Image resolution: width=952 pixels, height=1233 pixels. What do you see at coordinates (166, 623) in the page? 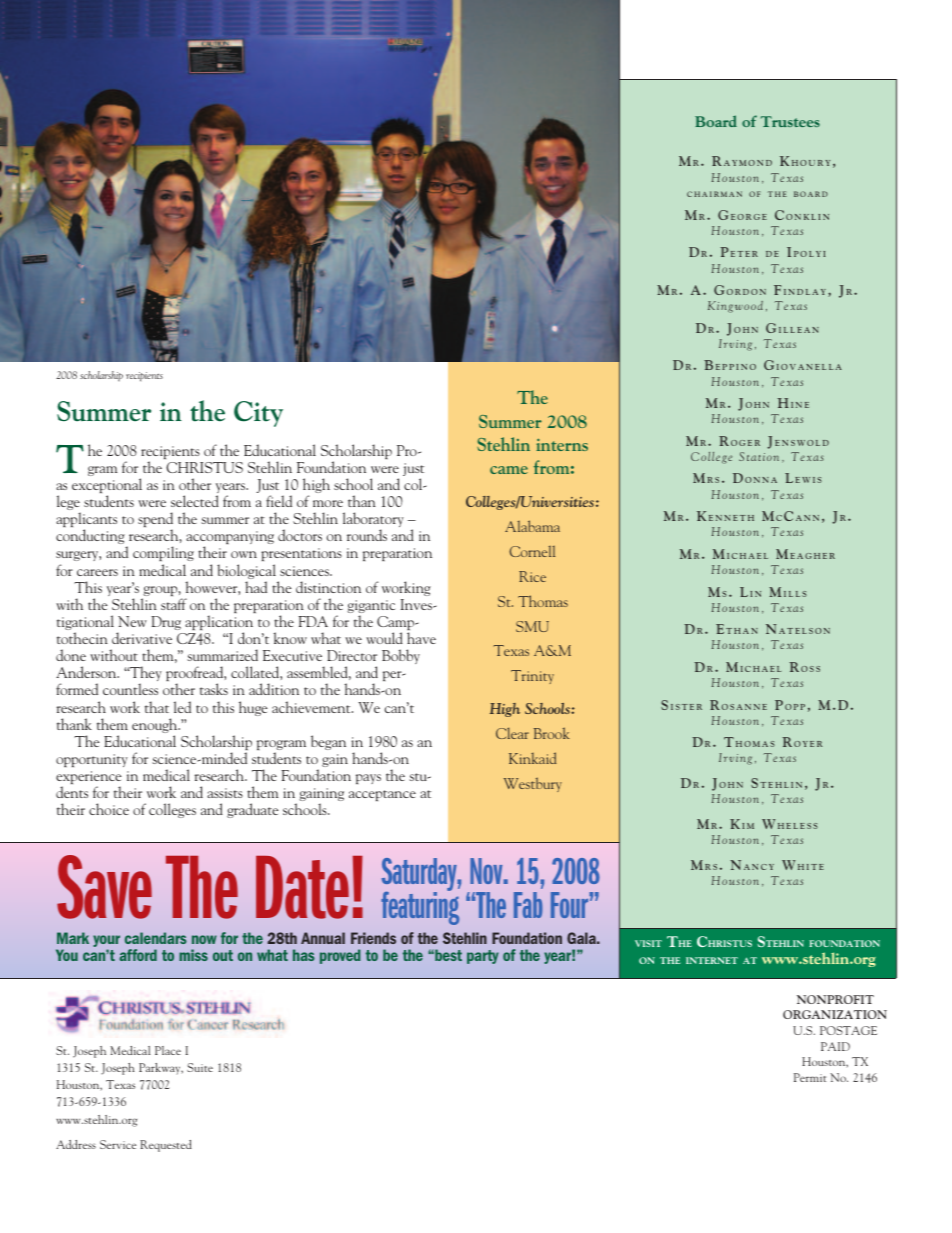
I see `Drug` at bounding box center [166, 623].
